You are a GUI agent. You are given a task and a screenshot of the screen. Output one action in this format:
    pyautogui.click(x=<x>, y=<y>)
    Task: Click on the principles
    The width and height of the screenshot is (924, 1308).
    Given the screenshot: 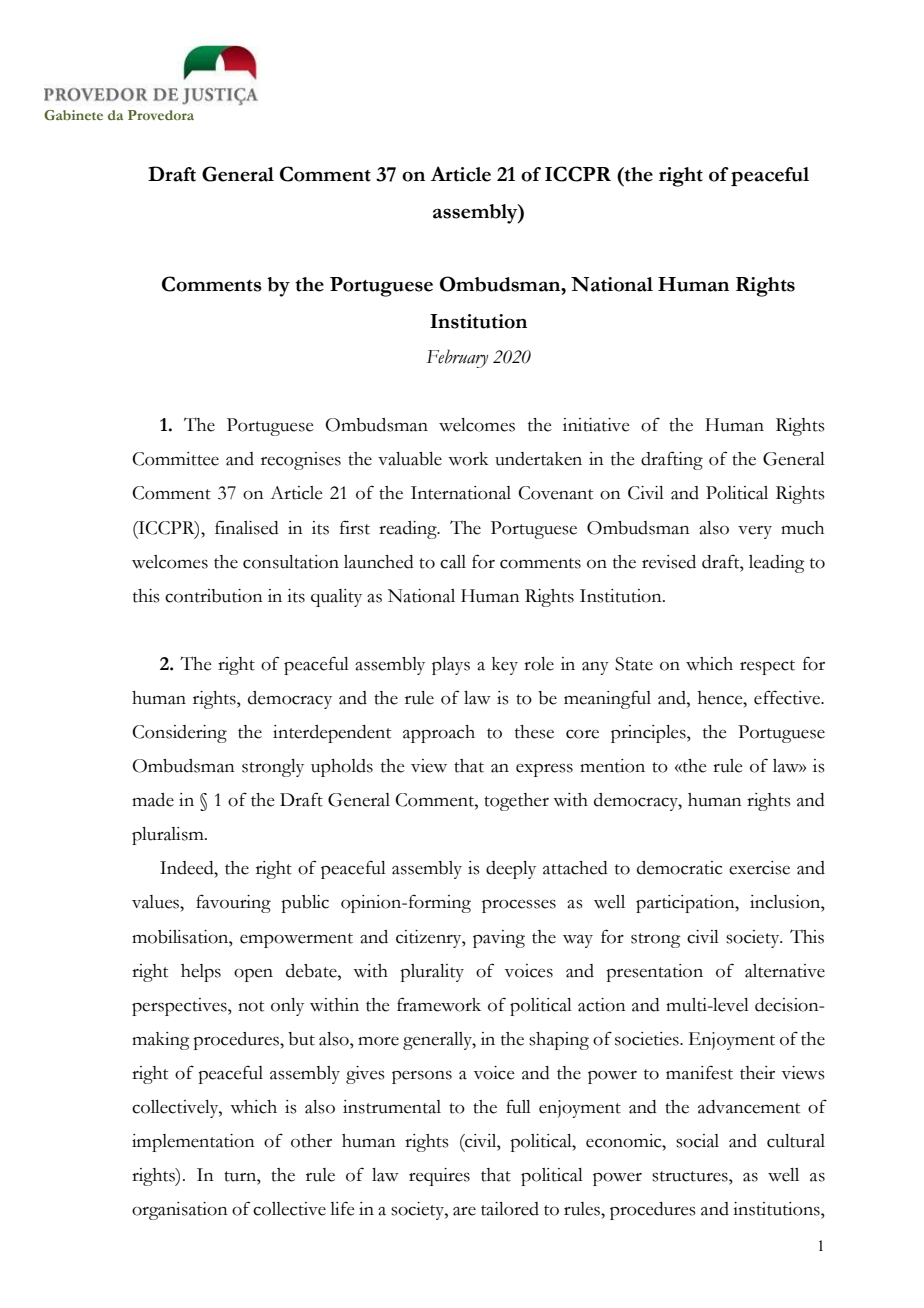 What is the action you would take?
    pyautogui.click(x=649, y=734)
